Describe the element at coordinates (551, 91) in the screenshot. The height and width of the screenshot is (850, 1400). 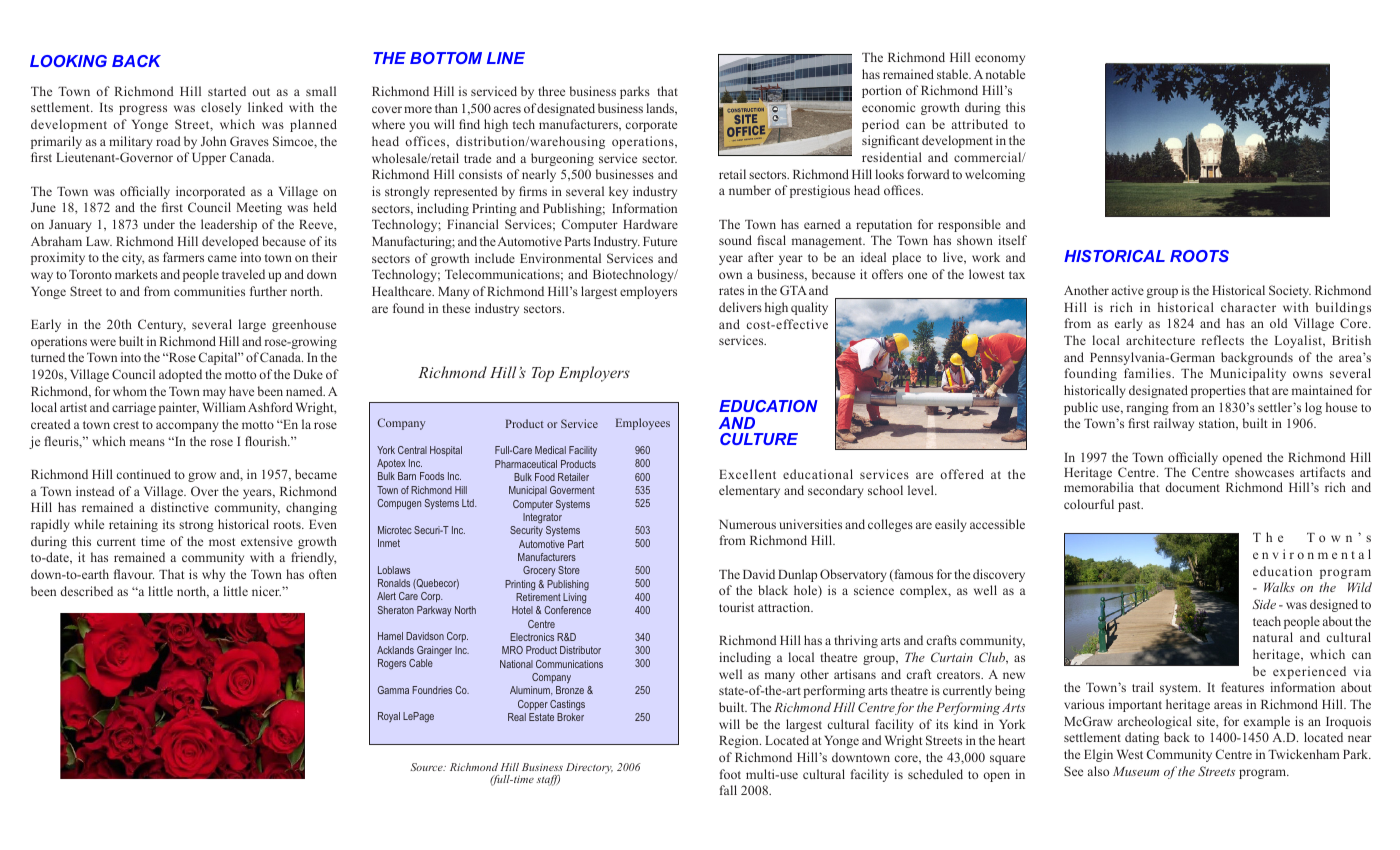
I see `three` at that location.
